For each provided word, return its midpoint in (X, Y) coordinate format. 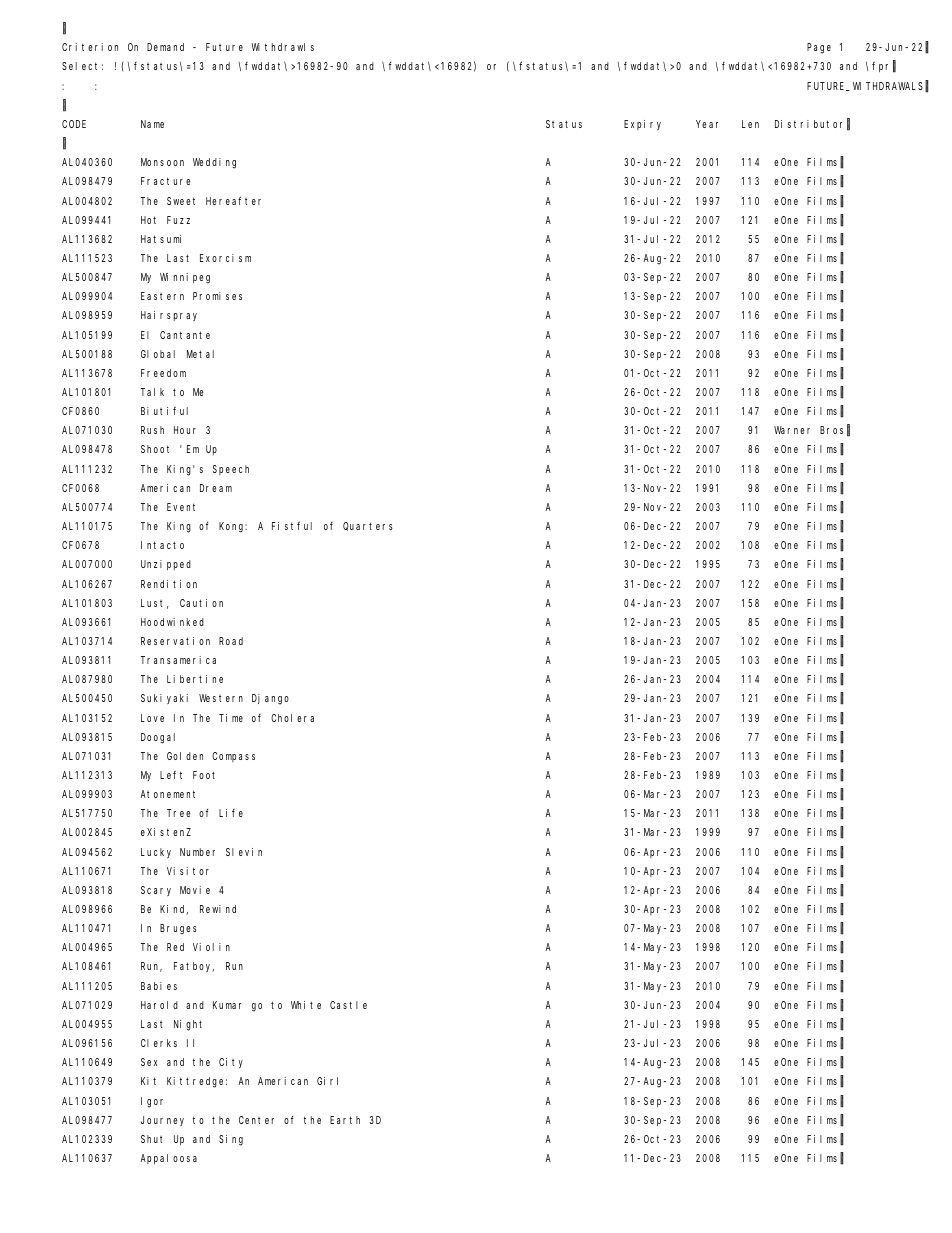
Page (819, 48)
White (306, 1005)
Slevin (244, 852)
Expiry (642, 125)
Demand (165, 47)
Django (270, 699)
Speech (231, 470)
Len (750, 124)
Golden (185, 756)
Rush (152, 430)
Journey (162, 1121)
